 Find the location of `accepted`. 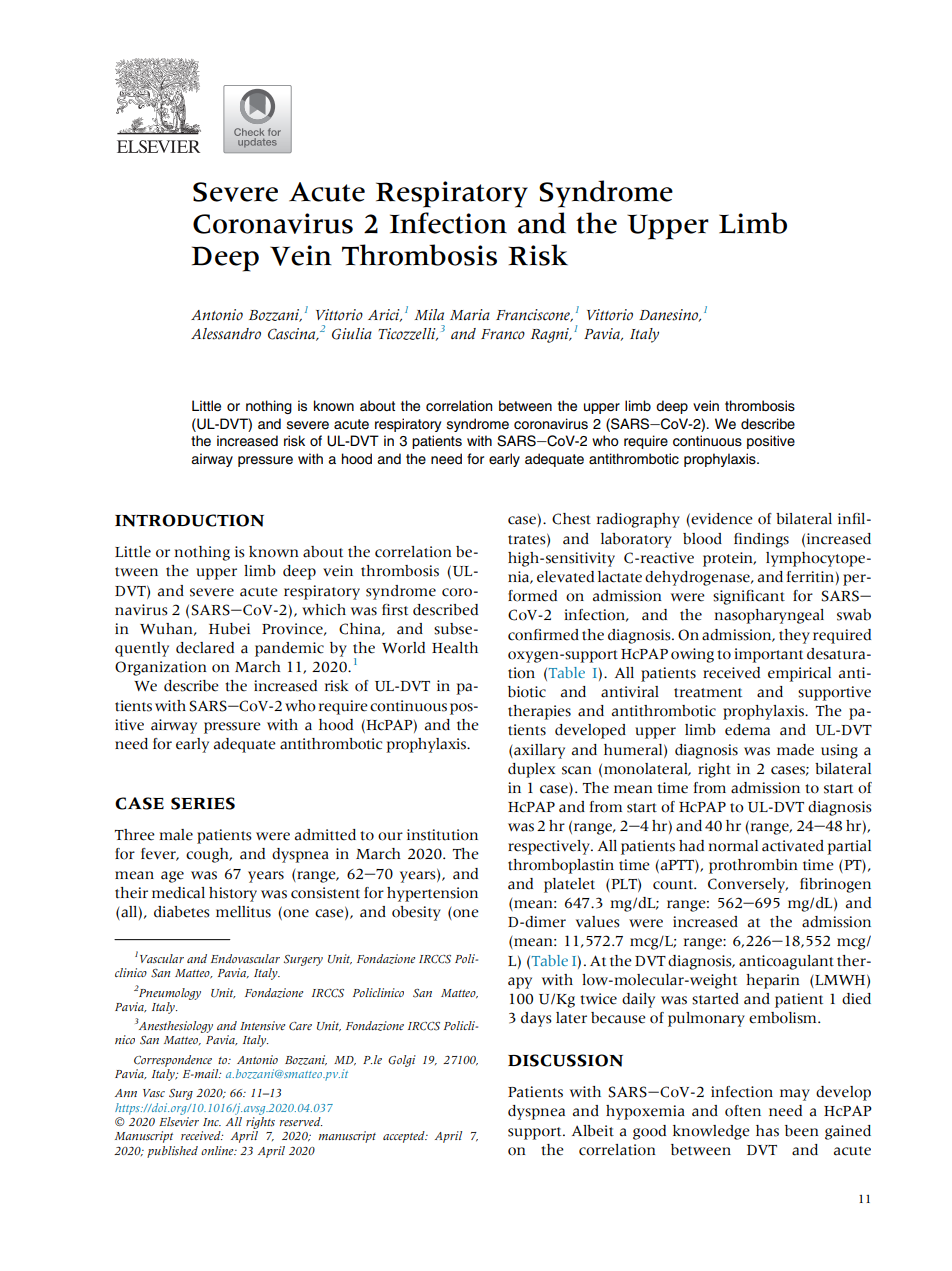

accepted is located at coordinates (405, 1137).
